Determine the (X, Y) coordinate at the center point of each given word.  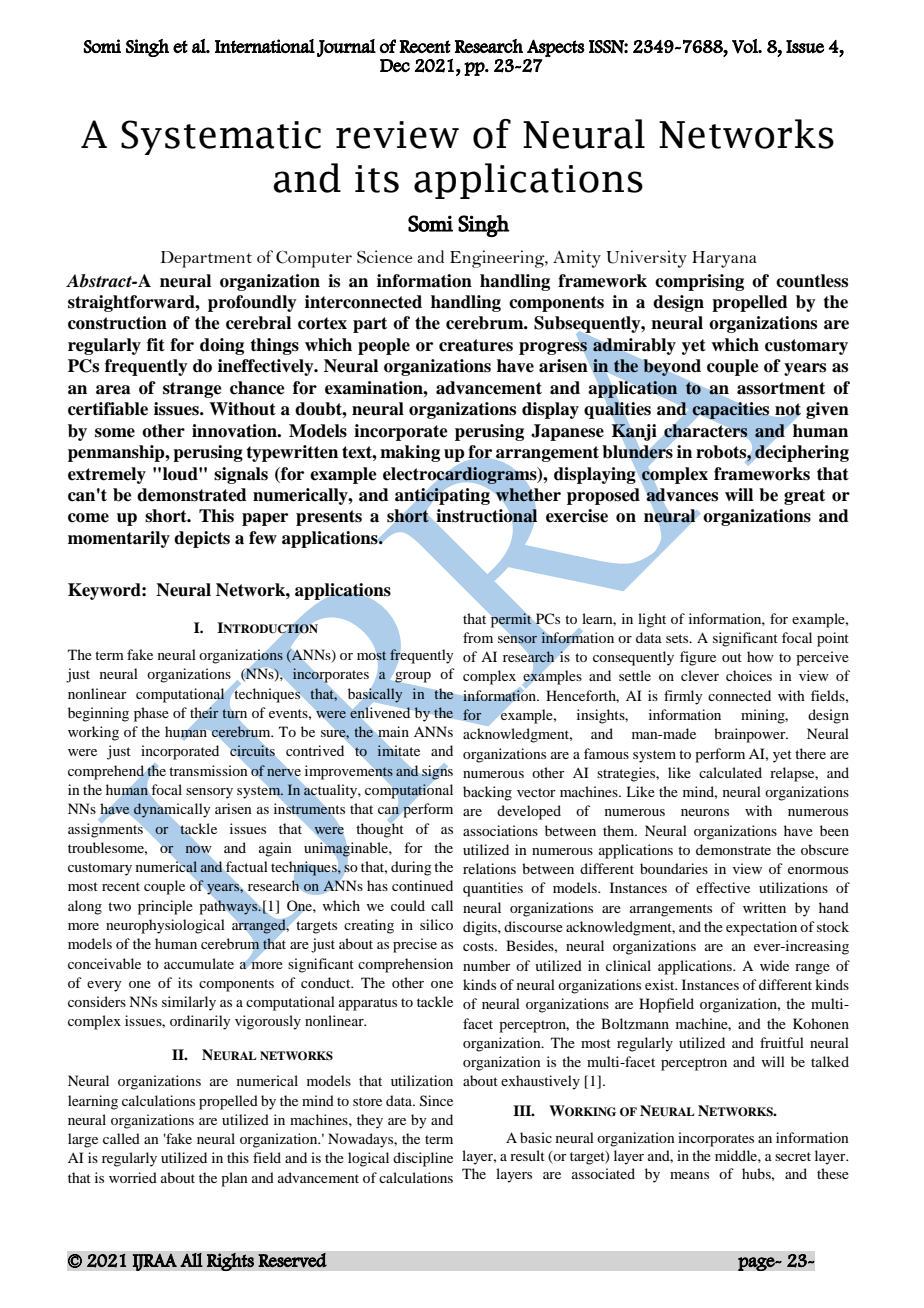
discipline (423, 1159)
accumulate (199, 963)
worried (133, 1177)
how (760, 656)
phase (151, 714)
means (689, 1175)
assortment (781, 388)
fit (156, 344)
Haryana (724, 259)
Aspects (556, 48)
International (265, 46)
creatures (476, 345)
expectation (761, 928)
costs (479, 946)
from (478, 637)
